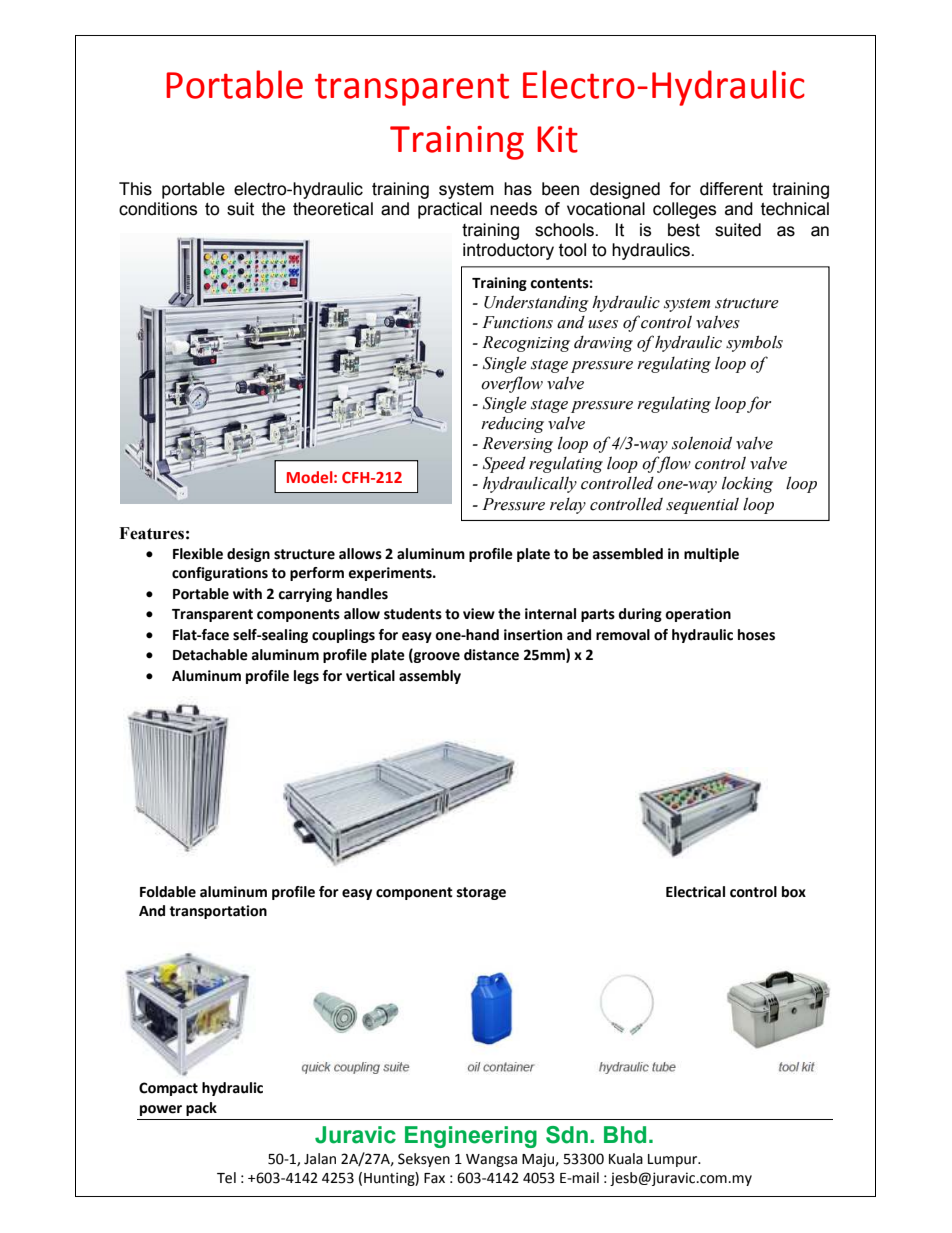  What do you see at coordinates (491, 655) in the screenshot?
I see `distance` at bounding box center [491, 655].
